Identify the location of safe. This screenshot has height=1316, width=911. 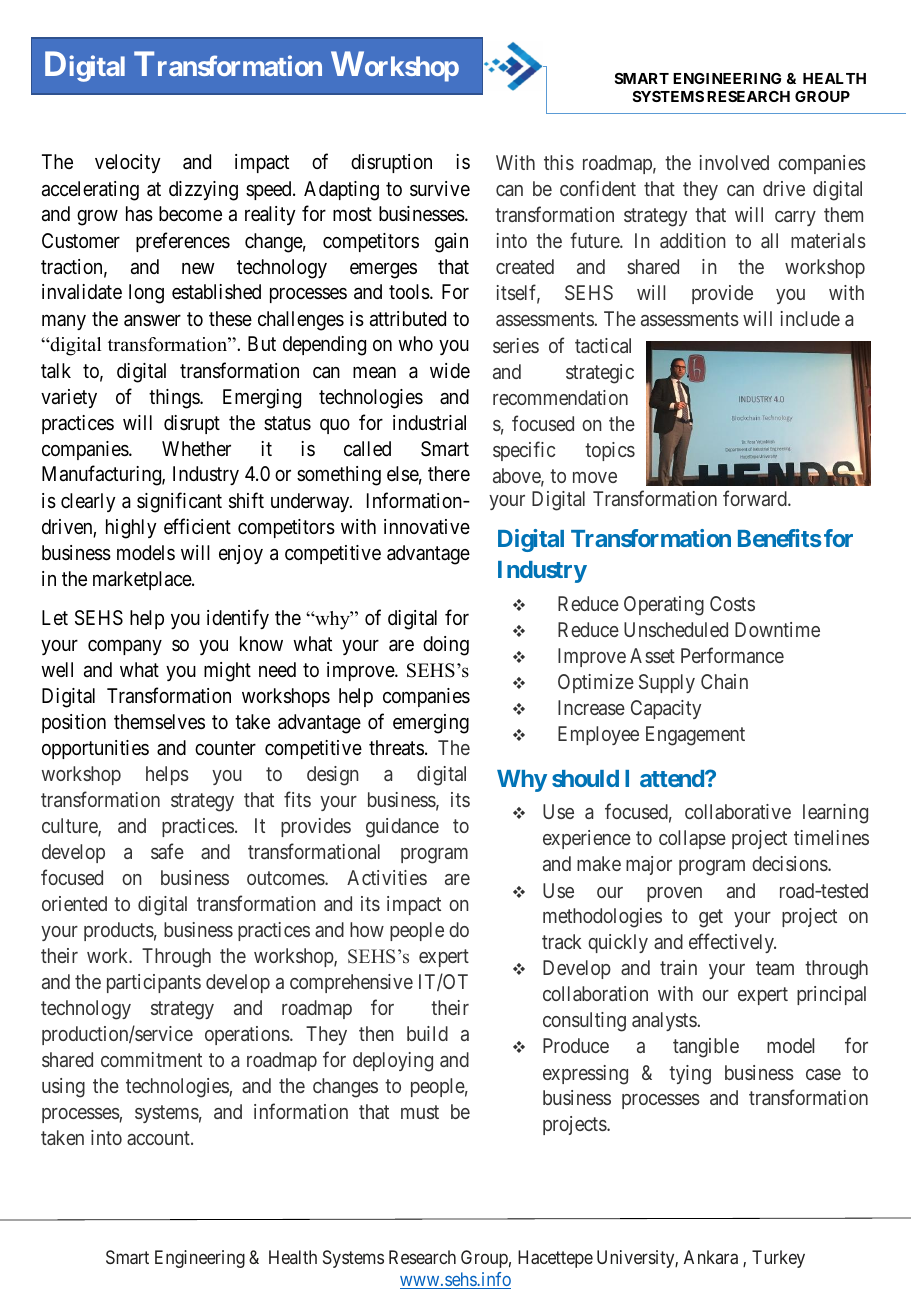
(167, 851).
